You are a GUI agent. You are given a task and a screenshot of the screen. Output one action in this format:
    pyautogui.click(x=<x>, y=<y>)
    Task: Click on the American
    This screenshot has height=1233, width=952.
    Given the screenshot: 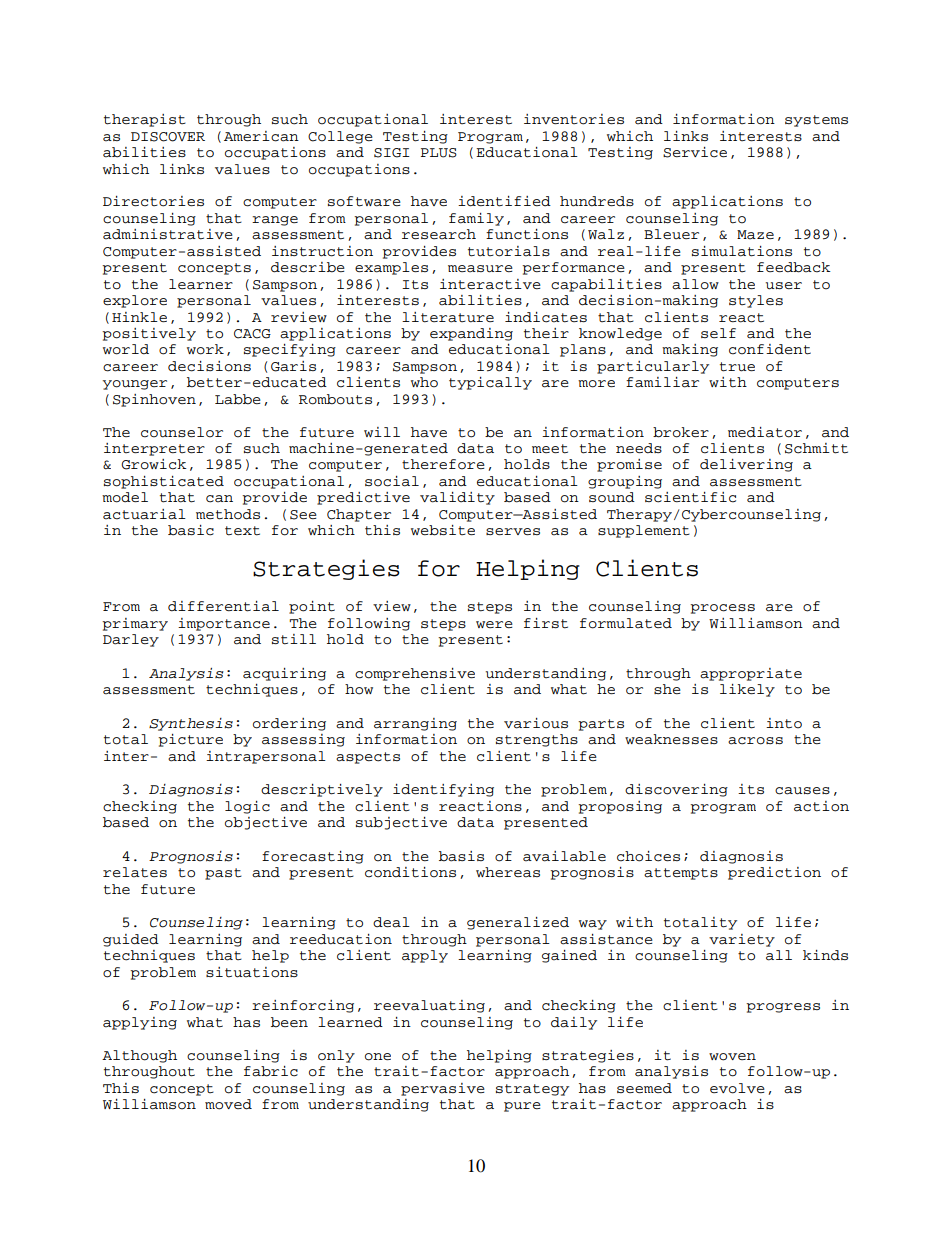 What is the action you would take?
    pyautogui.click(x=261, y=136)
